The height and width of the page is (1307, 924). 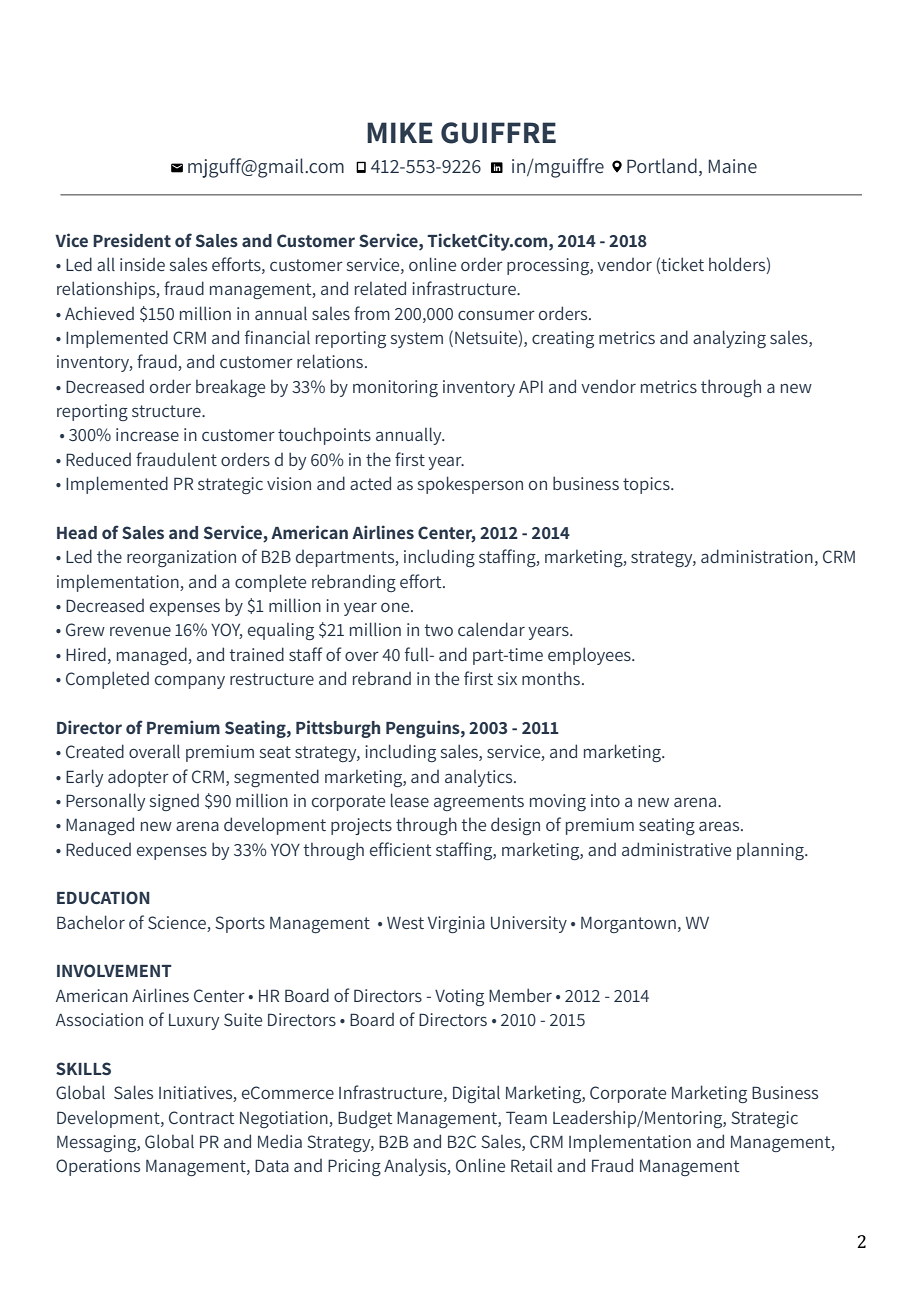 What do you see at coordinates (147, 434) in the page?
I see `increase` at bounding box center [147, 434].
